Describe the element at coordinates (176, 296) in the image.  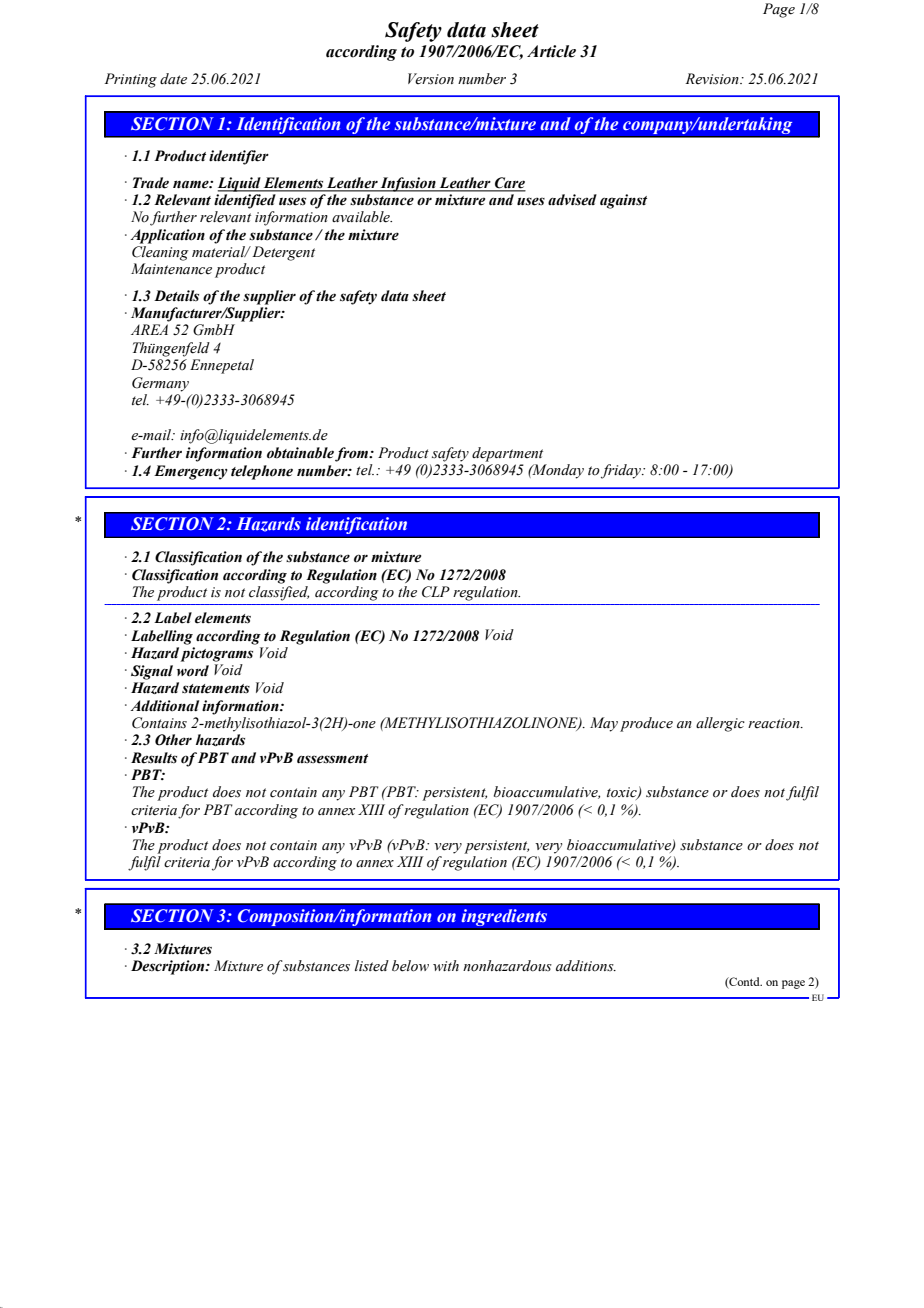
I see `Details` at that location.
